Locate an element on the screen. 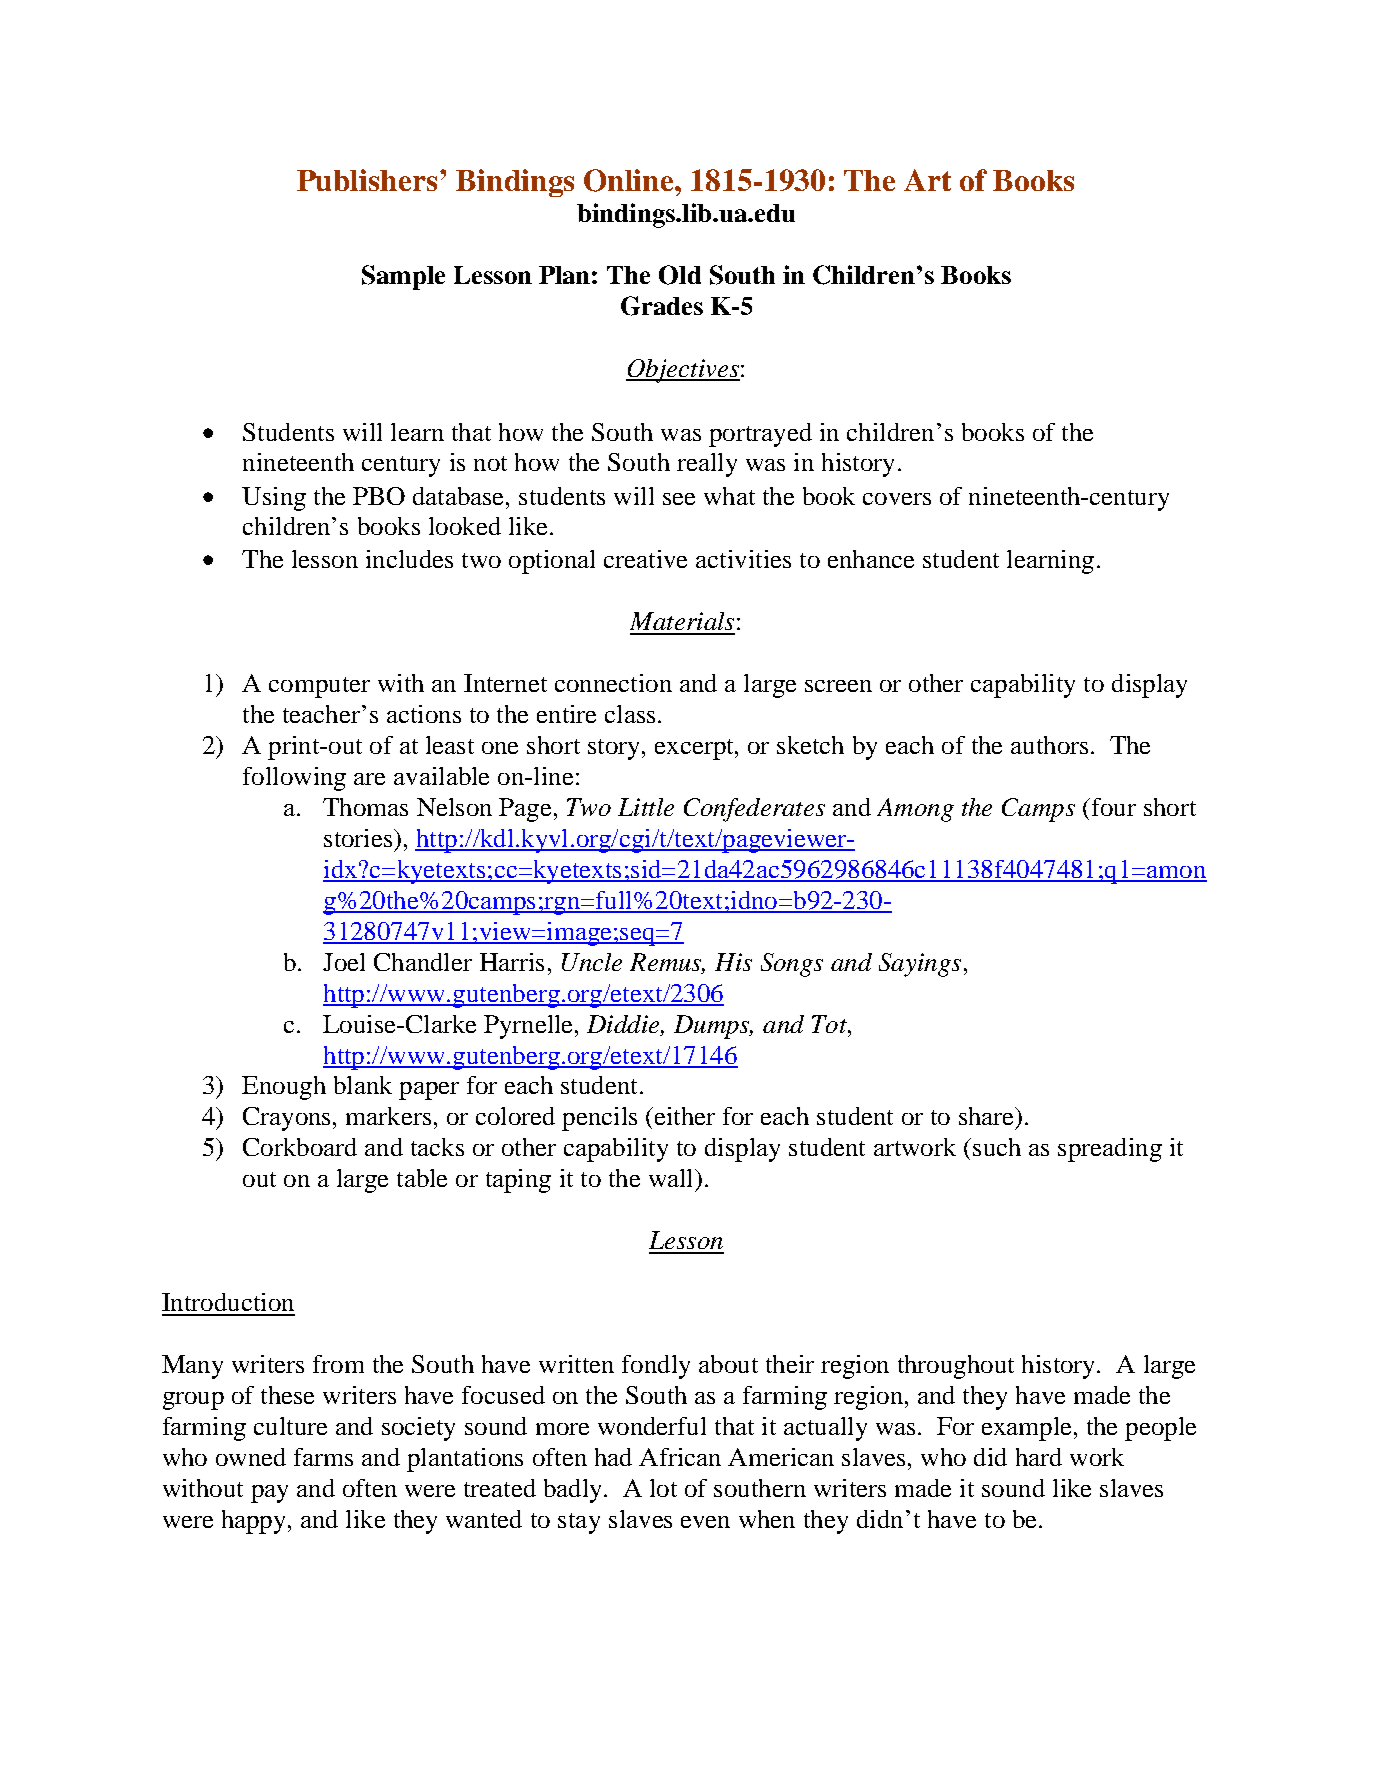  covers is located at coordinates (897, 499).
